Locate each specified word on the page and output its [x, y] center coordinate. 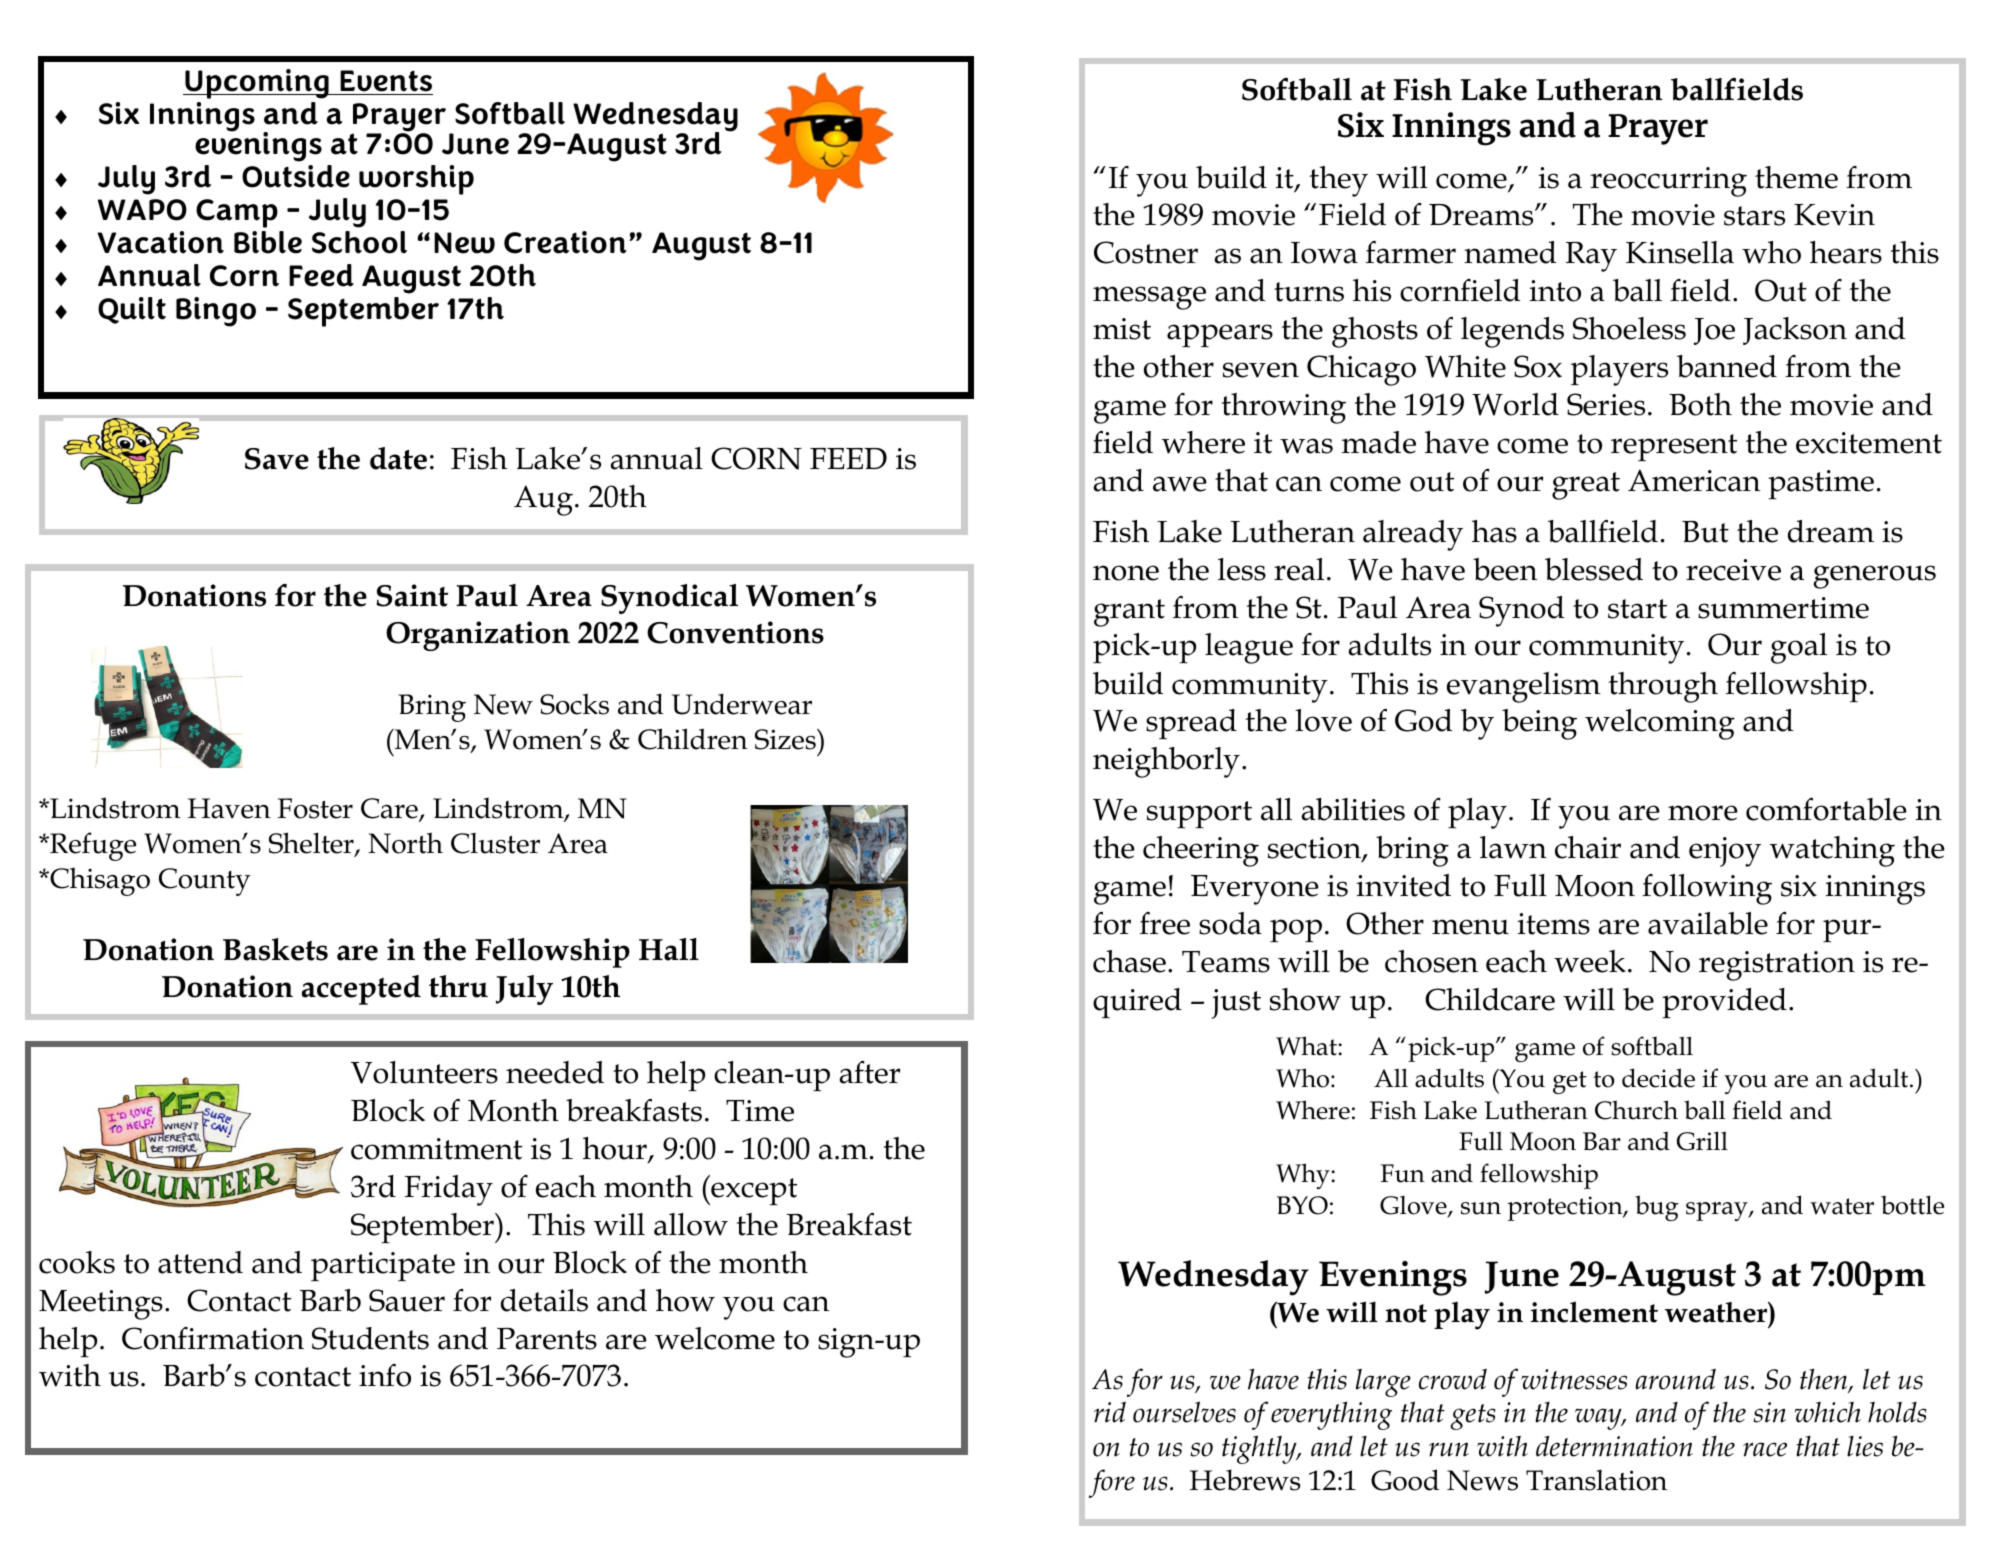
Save [277, 459]
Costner [1146, 252]
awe [1180, 484]
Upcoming [257, 84]
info [385, 1375]
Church [1636, 1110]
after [870, 1072]
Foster [315, 808]
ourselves [1184, 1412]
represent [1674, 447]
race [1765, 1449]
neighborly [1166, 762]
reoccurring [1669, 182]
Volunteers [424, 1072]
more [1703, 813]
